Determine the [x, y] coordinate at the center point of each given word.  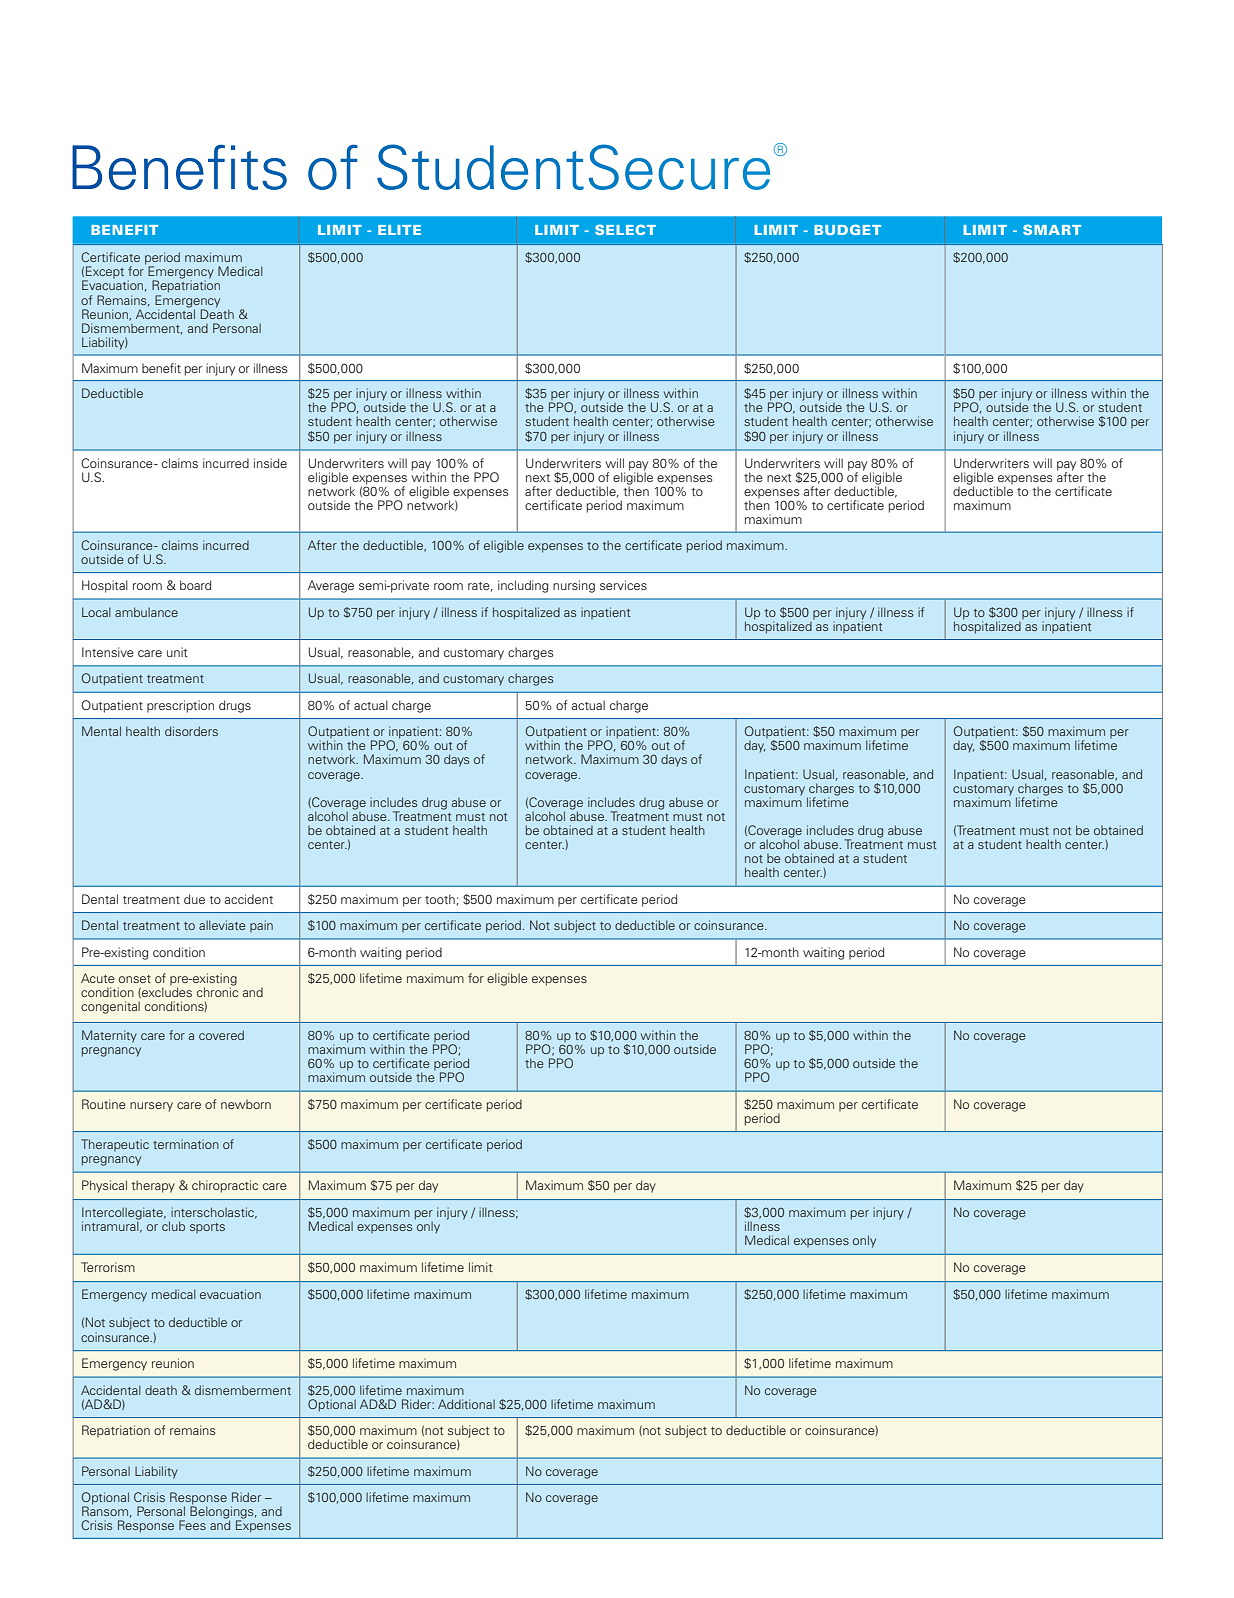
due [194, 899]
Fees [192, 1525]
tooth [440, 899]
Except [104, 273]
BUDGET [847, 229]
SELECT [625, 229]
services [623, 585]
